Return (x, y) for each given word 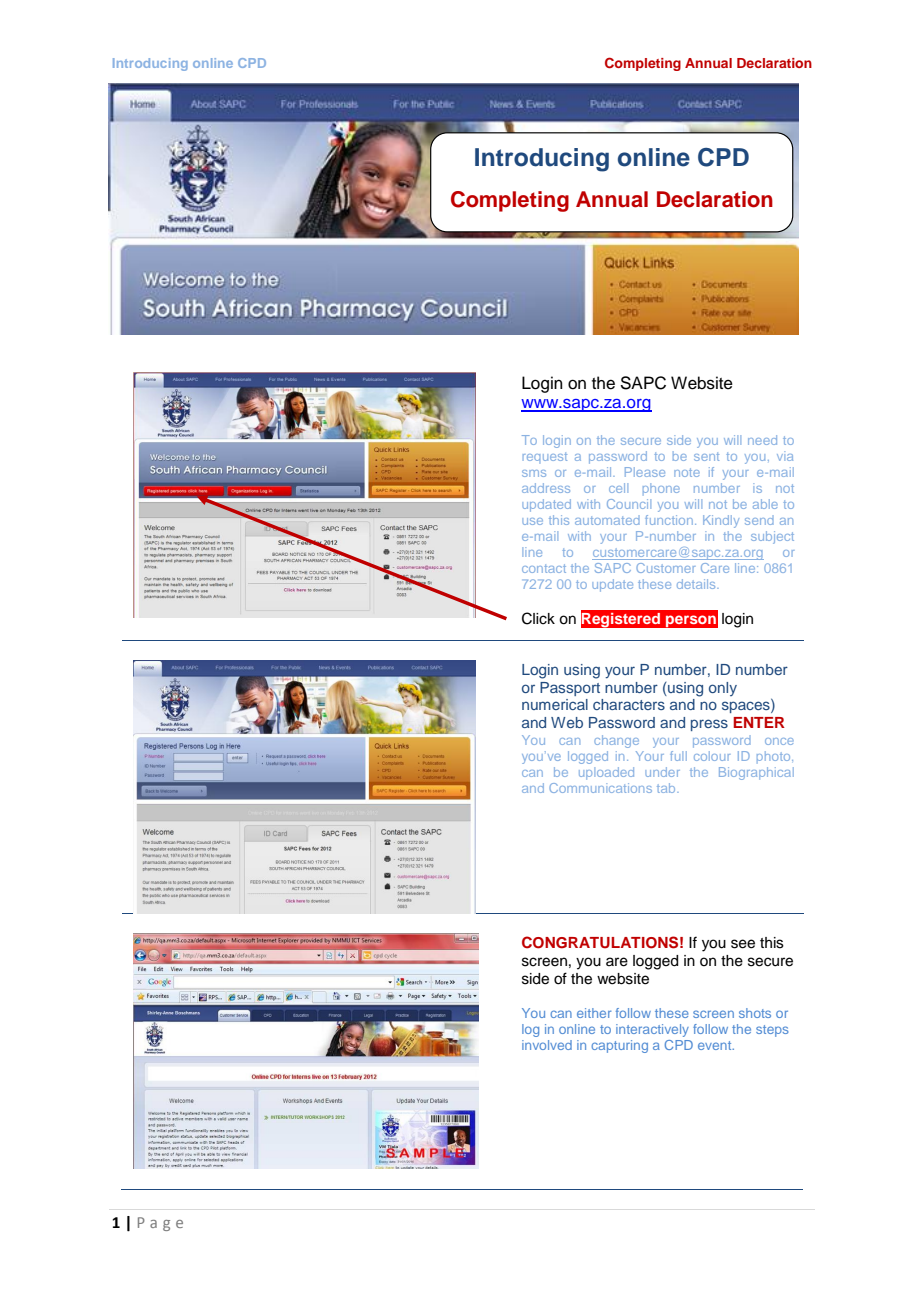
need (762, 440)
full (678, 756)
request (545, 457)
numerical (555, 704)
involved (547, 1045)
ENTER (759, 722)
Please (645, 472)
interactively (652, 1030)
